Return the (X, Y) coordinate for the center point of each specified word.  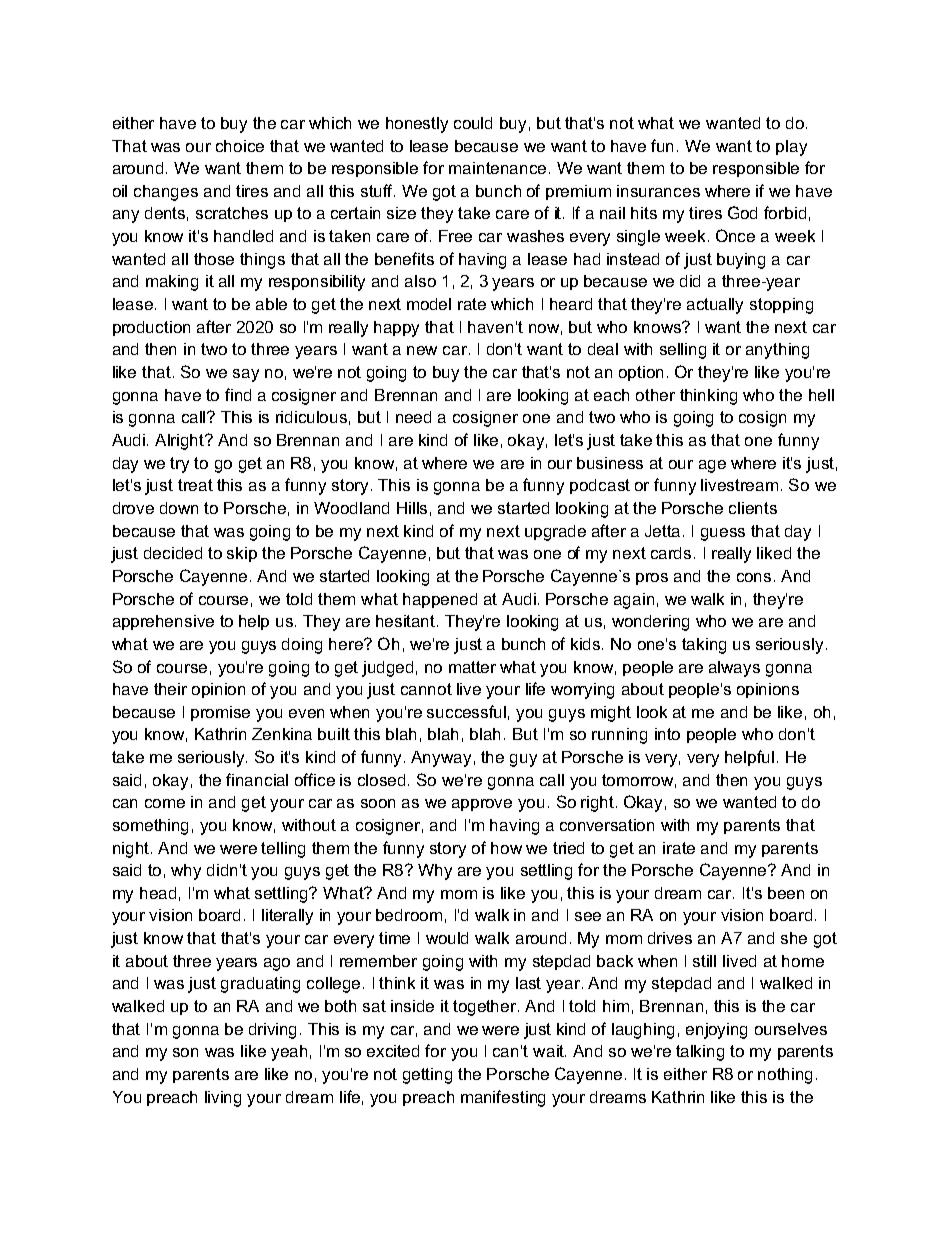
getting (427, 1076)
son (185, 1052)
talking (700, 1053)
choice (240, 146)
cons (754, 577)
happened (440, 600)
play (791, 148)
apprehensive (163, 622)
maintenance (497, 168)
